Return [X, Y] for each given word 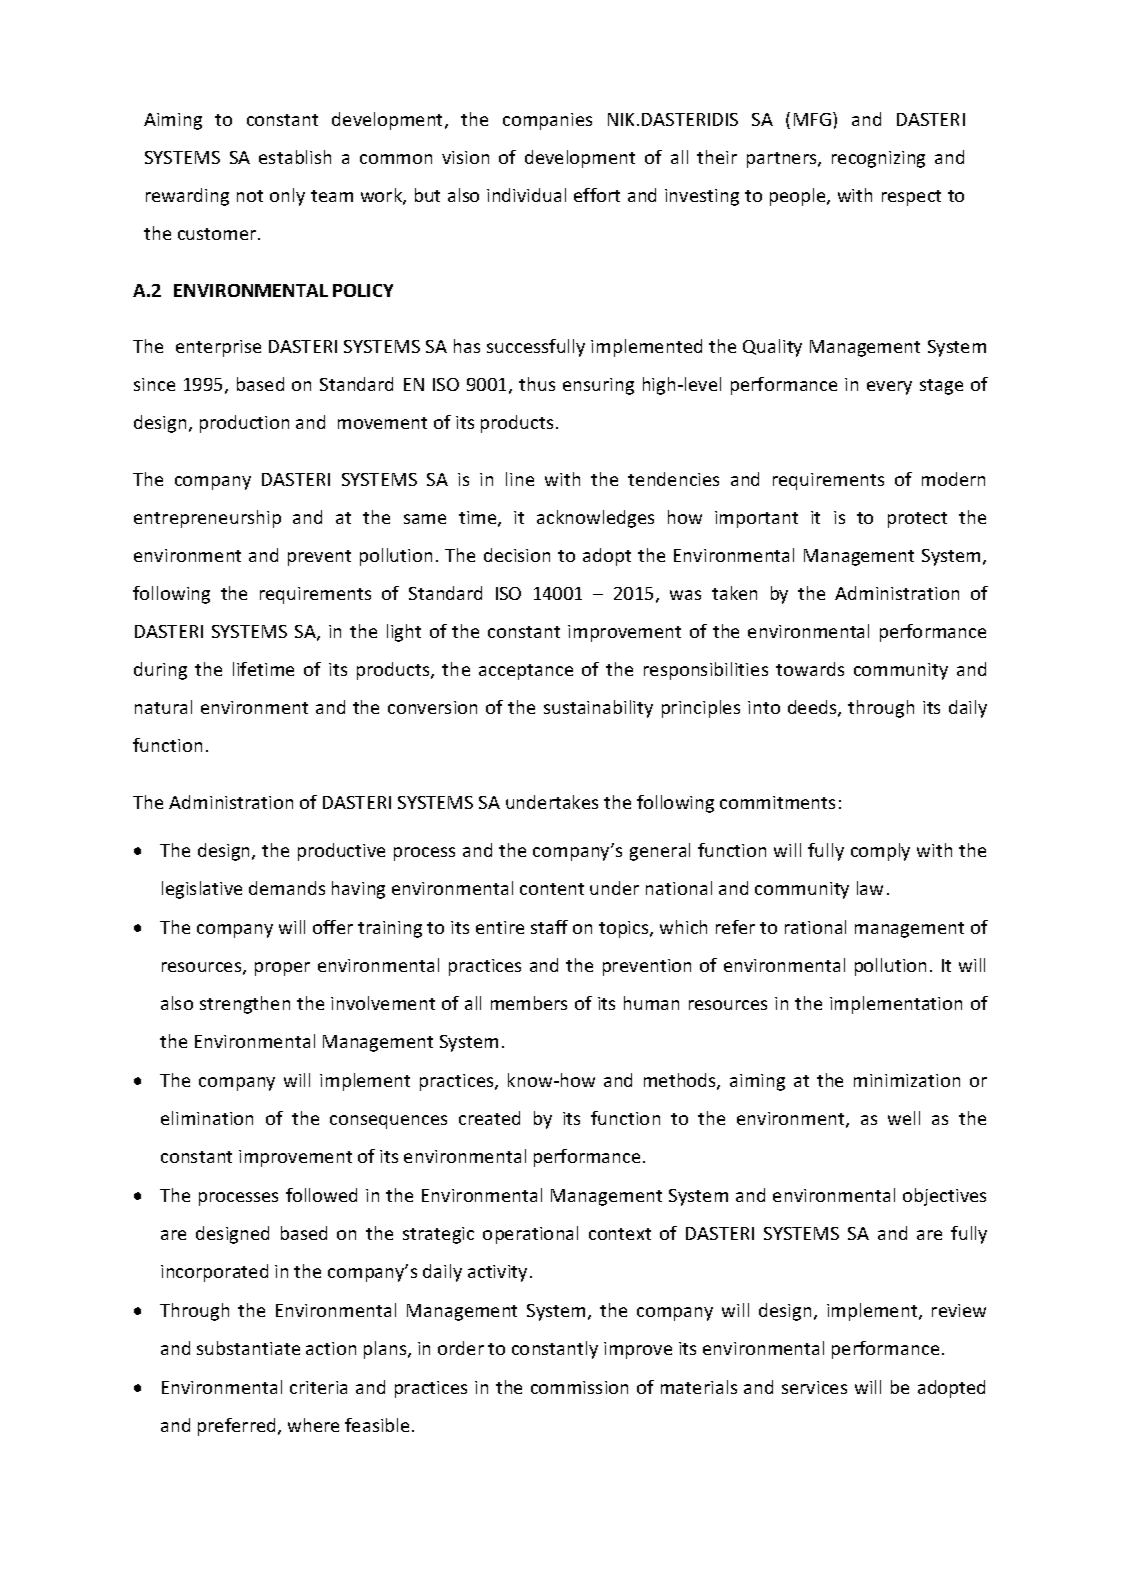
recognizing [878, 159]
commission [579, 1387]
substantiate [248, 1348]
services [814, 1387]
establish [295, 157]
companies [547, 121]
